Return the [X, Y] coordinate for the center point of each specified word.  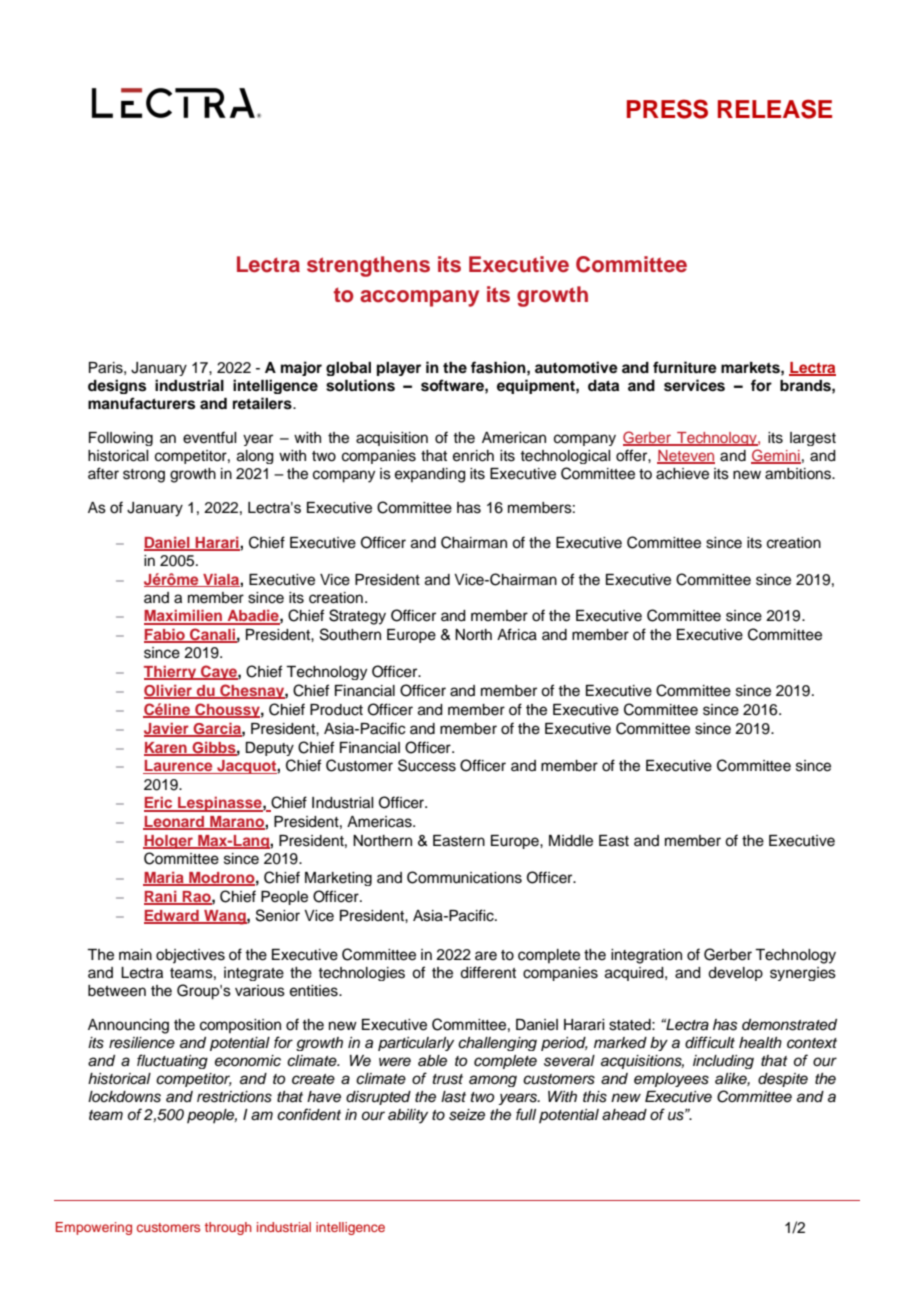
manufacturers [141, 403]
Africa [517, 634]
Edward [172, 916]
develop [735, 974]
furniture [685, 367]
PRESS [667, 109]
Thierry [171, 673]
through [228, 1228]
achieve [682, 474]
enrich [473, 456]
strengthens [368, 266]
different [488, 972]
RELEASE [775, 109]
